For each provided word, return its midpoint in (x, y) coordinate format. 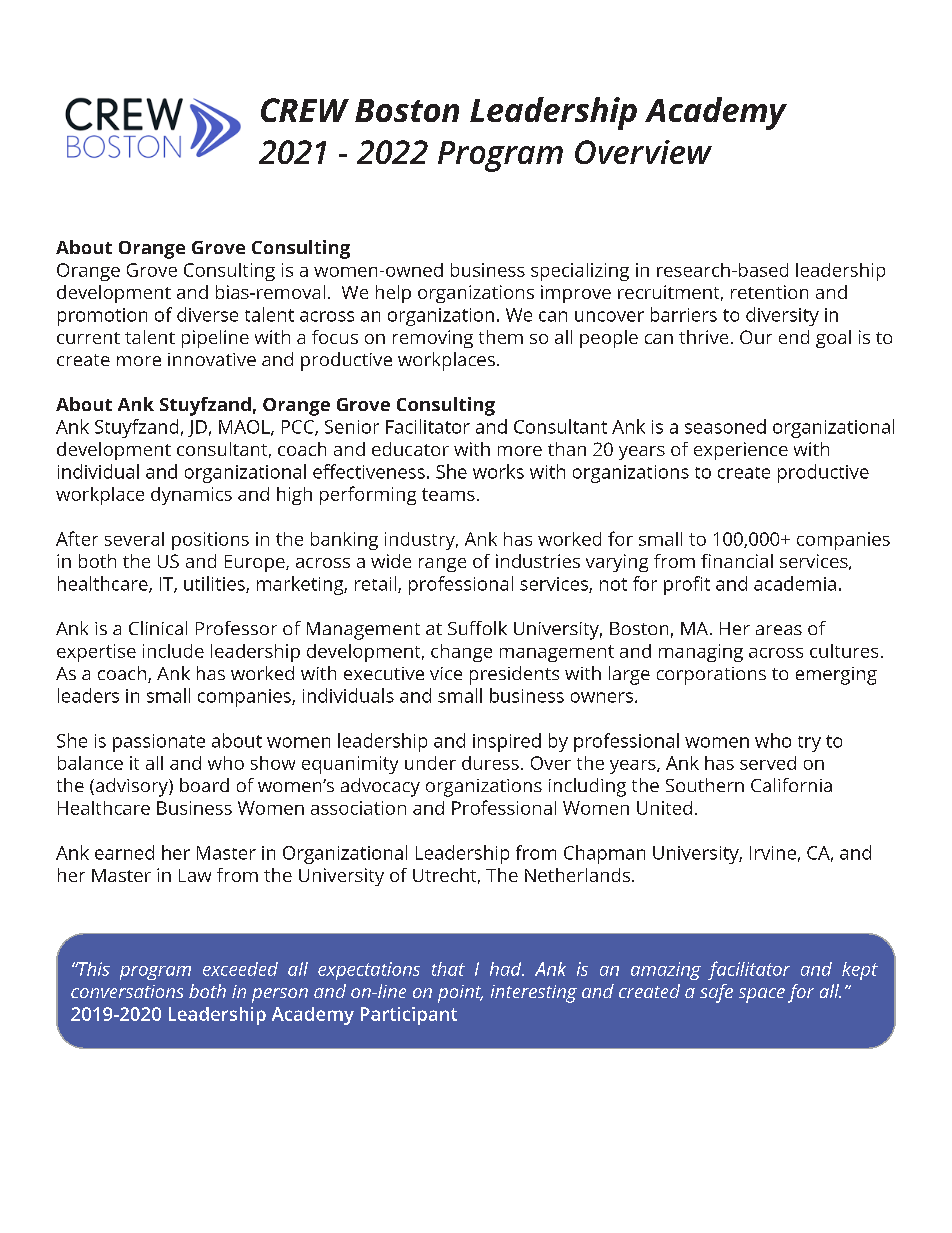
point (460, 994)
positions (210, 541)
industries (538, 561)
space (762, 995)
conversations (127, 991)
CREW (305, 110)
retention (769, 292)
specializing (580, 272)
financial (737, 561)
